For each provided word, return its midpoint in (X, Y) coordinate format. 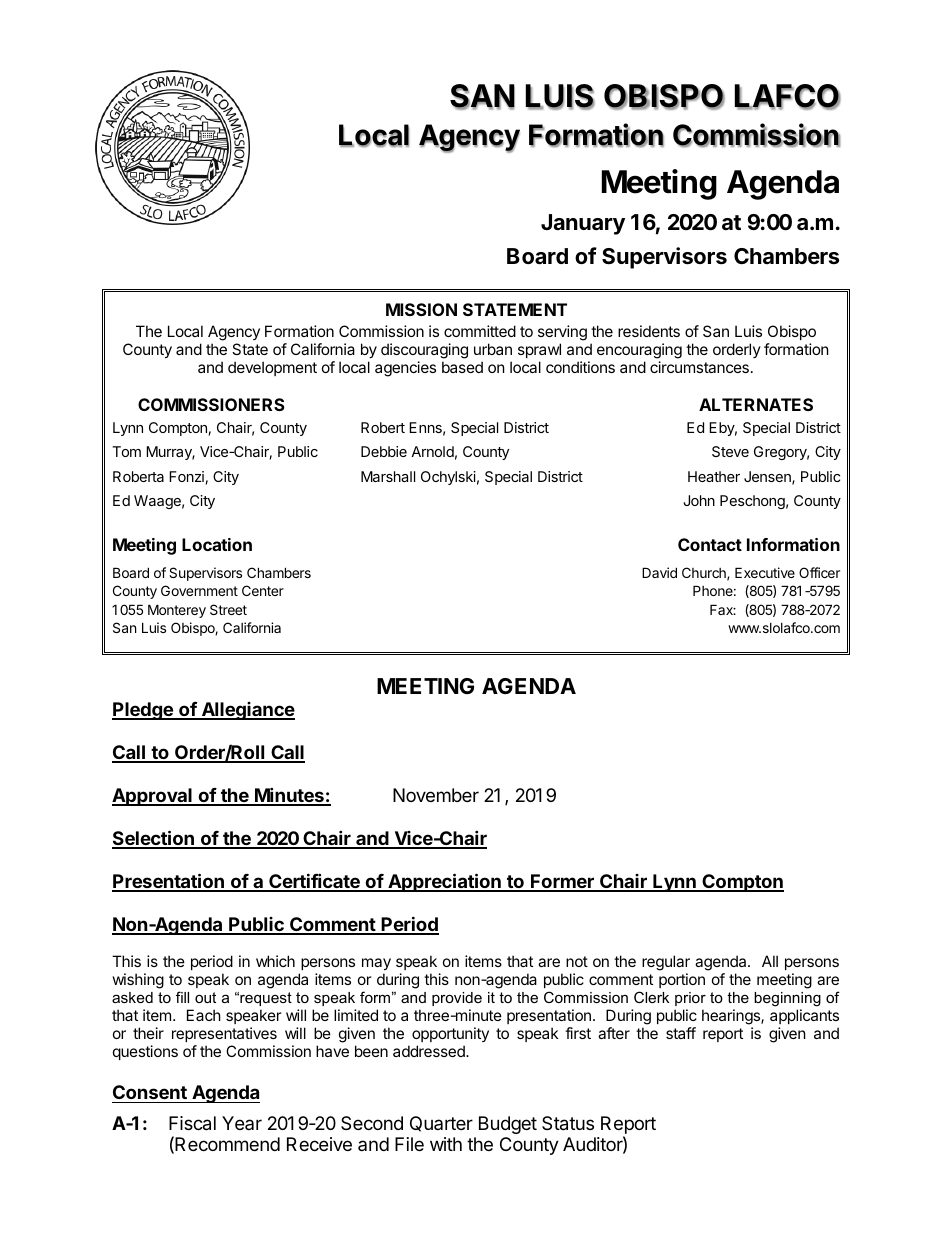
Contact (710, 544)
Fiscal (192, 1123)
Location (217, 544)
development (272, 368)
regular (666, 964)
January (583, 224)
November (436, 795)
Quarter (441, 1124)
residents (649, 331)
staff (681, 1033)
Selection (154, 839)
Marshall (388, 476)
